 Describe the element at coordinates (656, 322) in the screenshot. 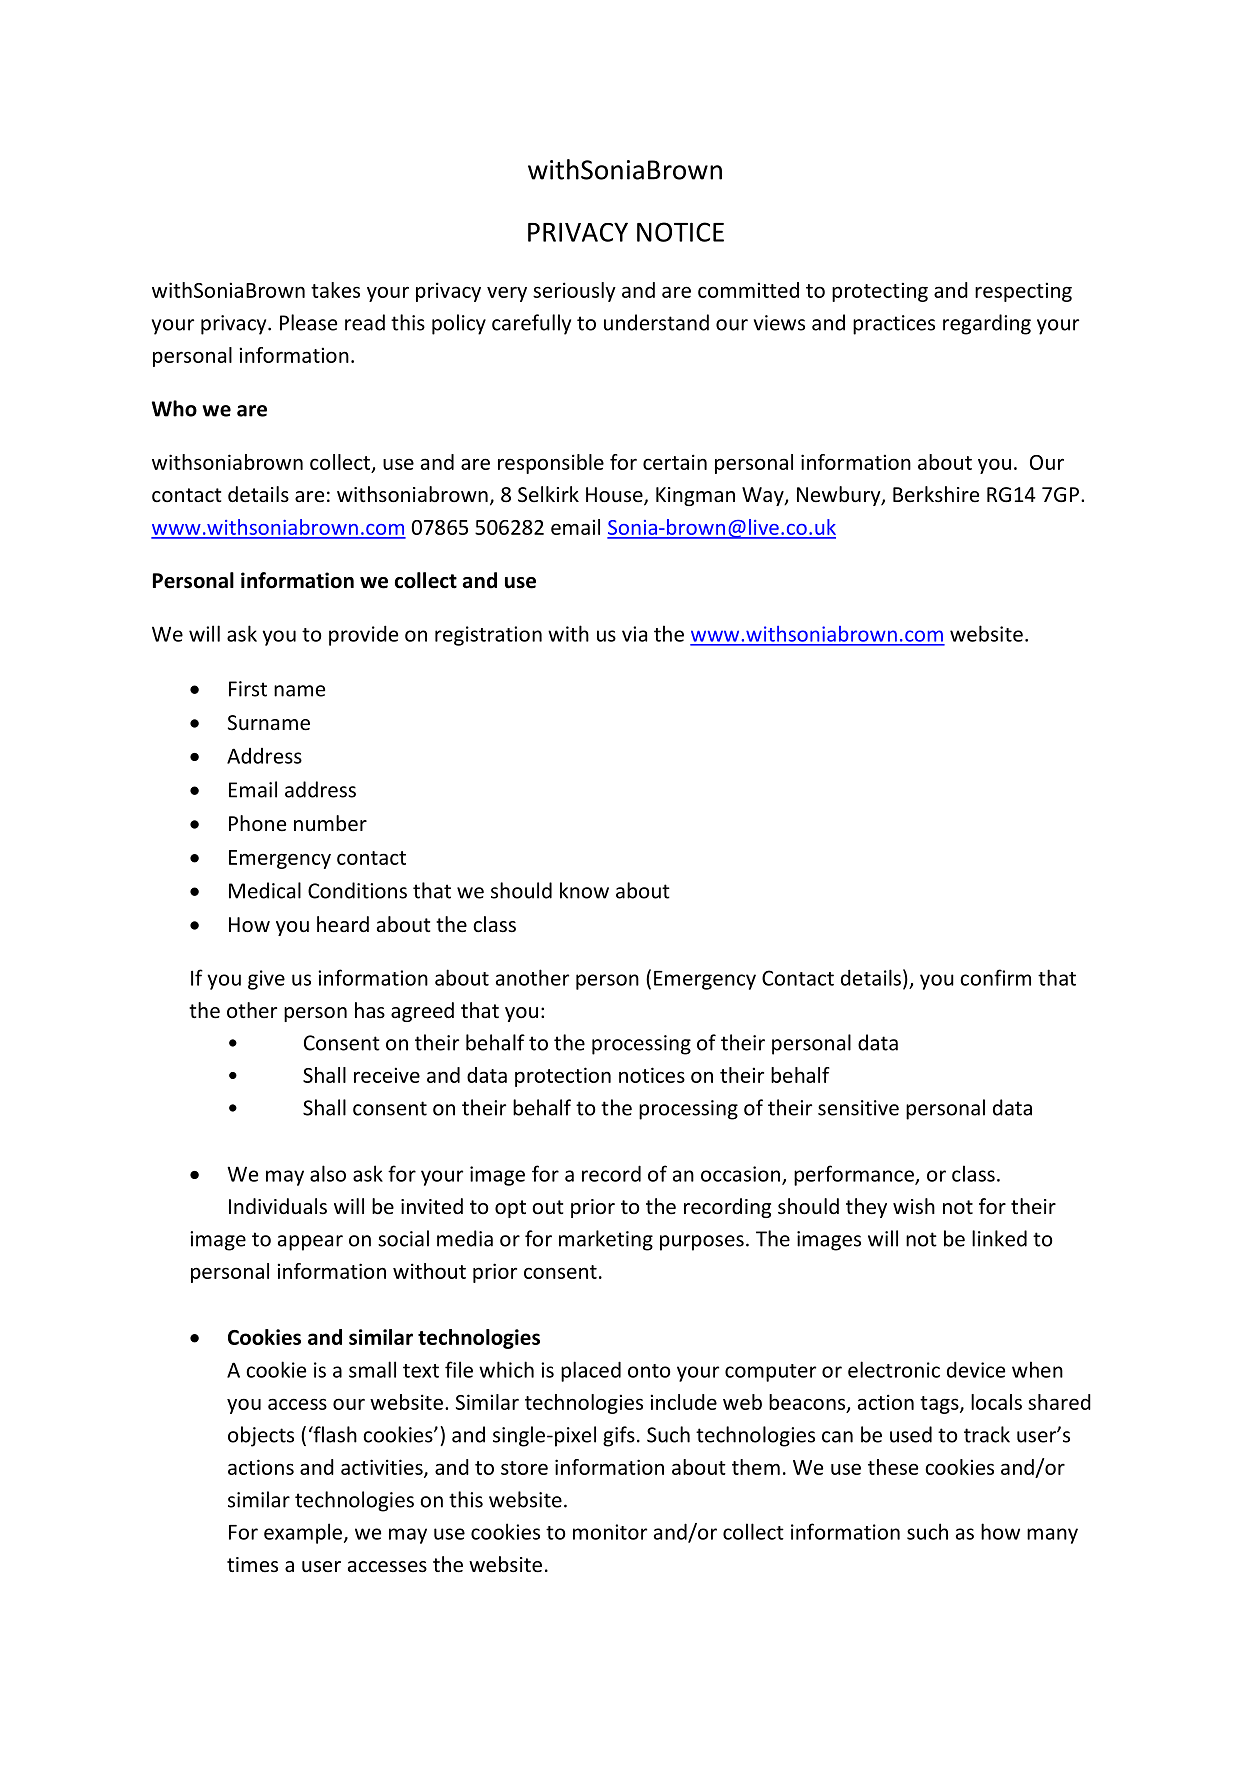

I see `understand` at that location.
